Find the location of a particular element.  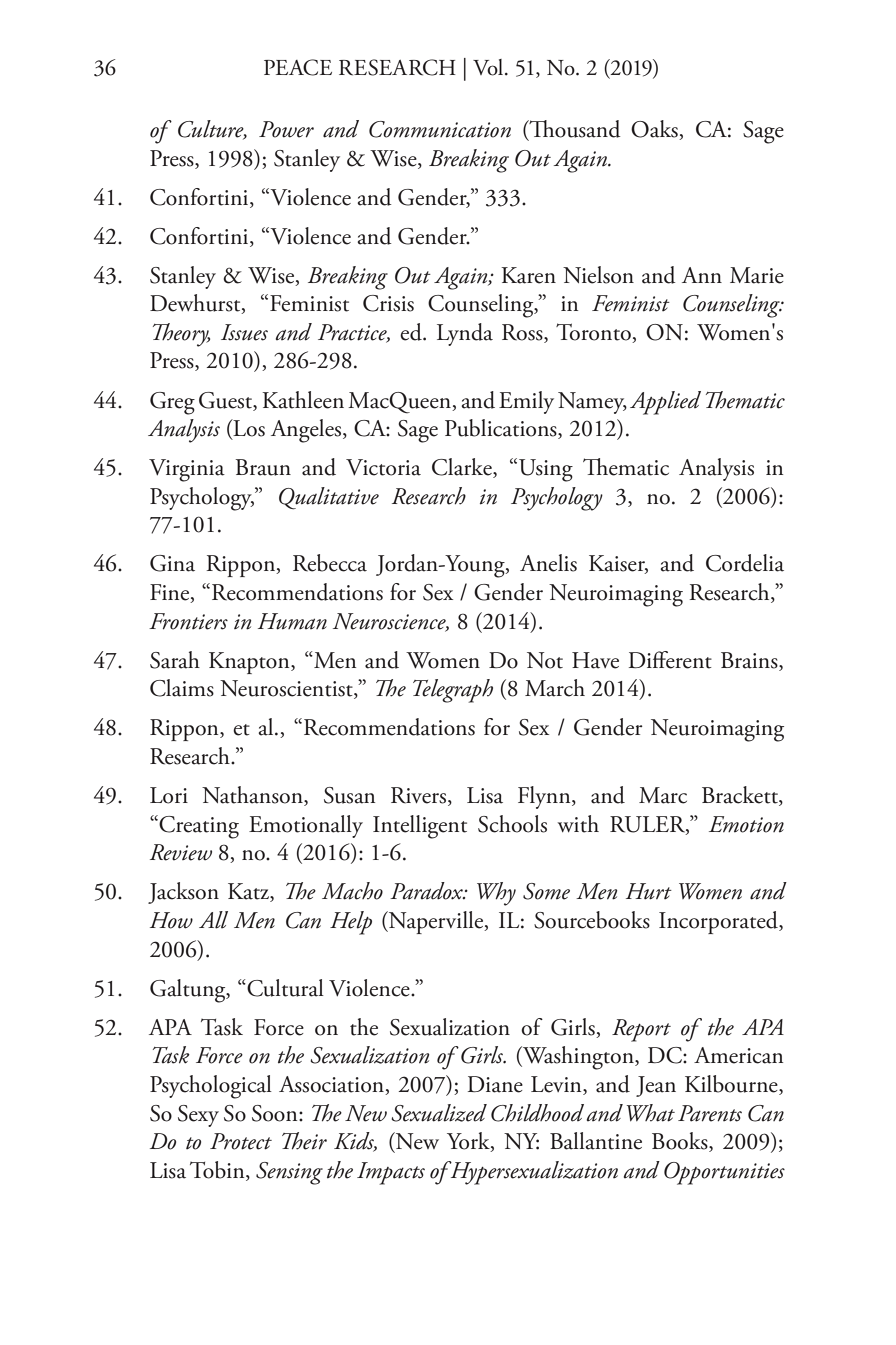

Protect is located at coordinates (241, 1141).
